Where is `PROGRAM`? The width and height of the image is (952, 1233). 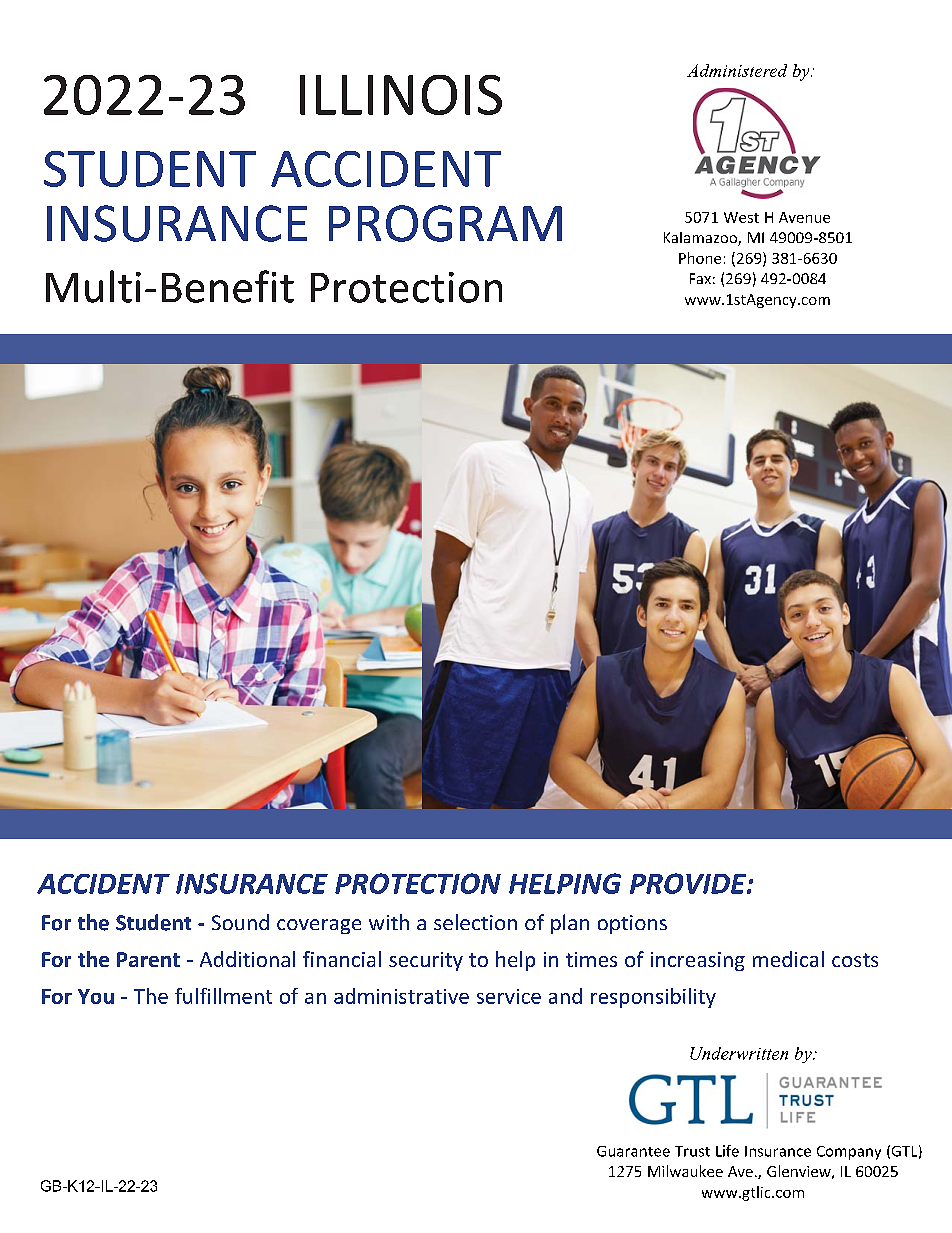
PROGRAM is located at coordinates (445, 223).
